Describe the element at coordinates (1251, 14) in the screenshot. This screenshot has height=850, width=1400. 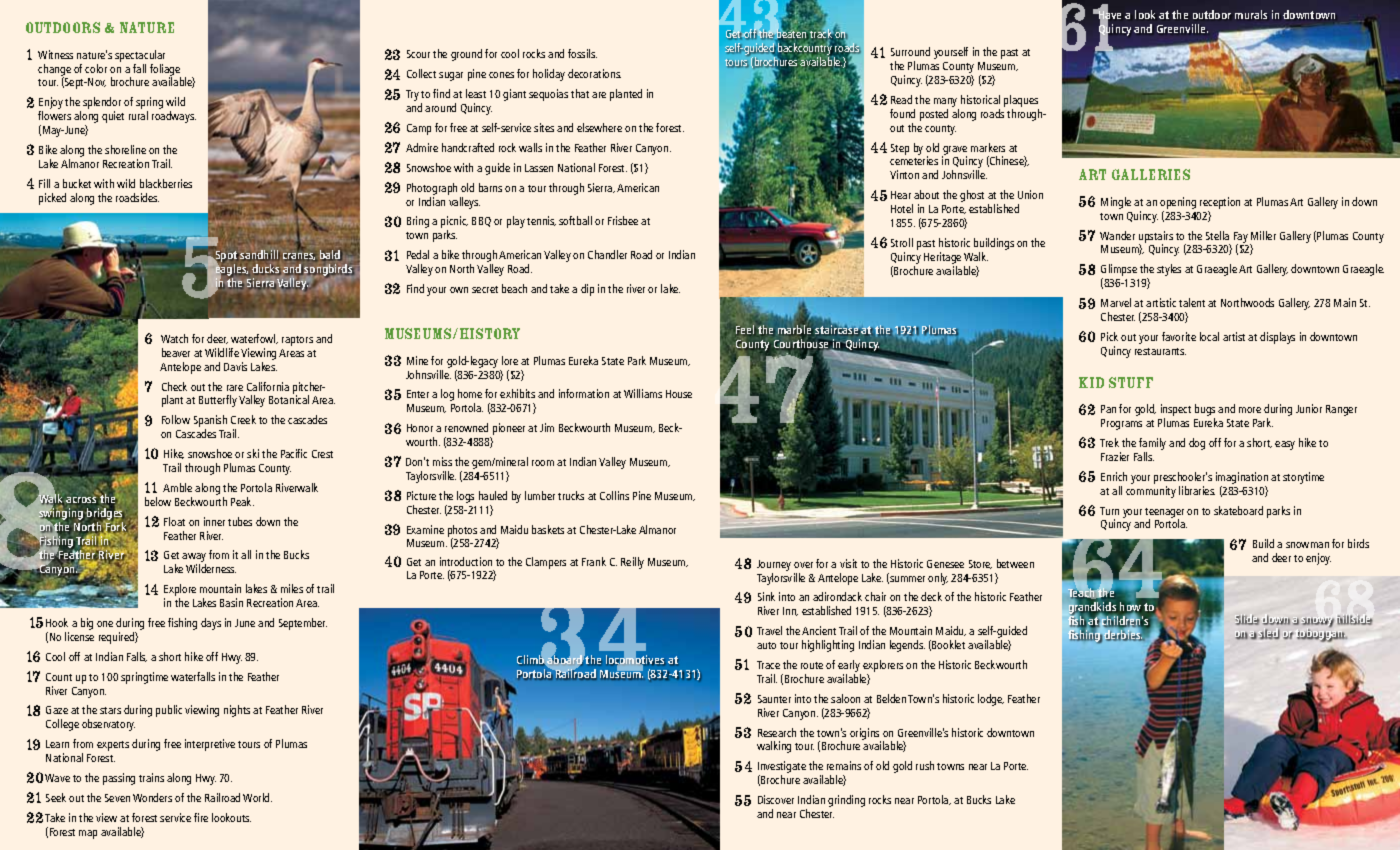
I see `murals` at that location.
